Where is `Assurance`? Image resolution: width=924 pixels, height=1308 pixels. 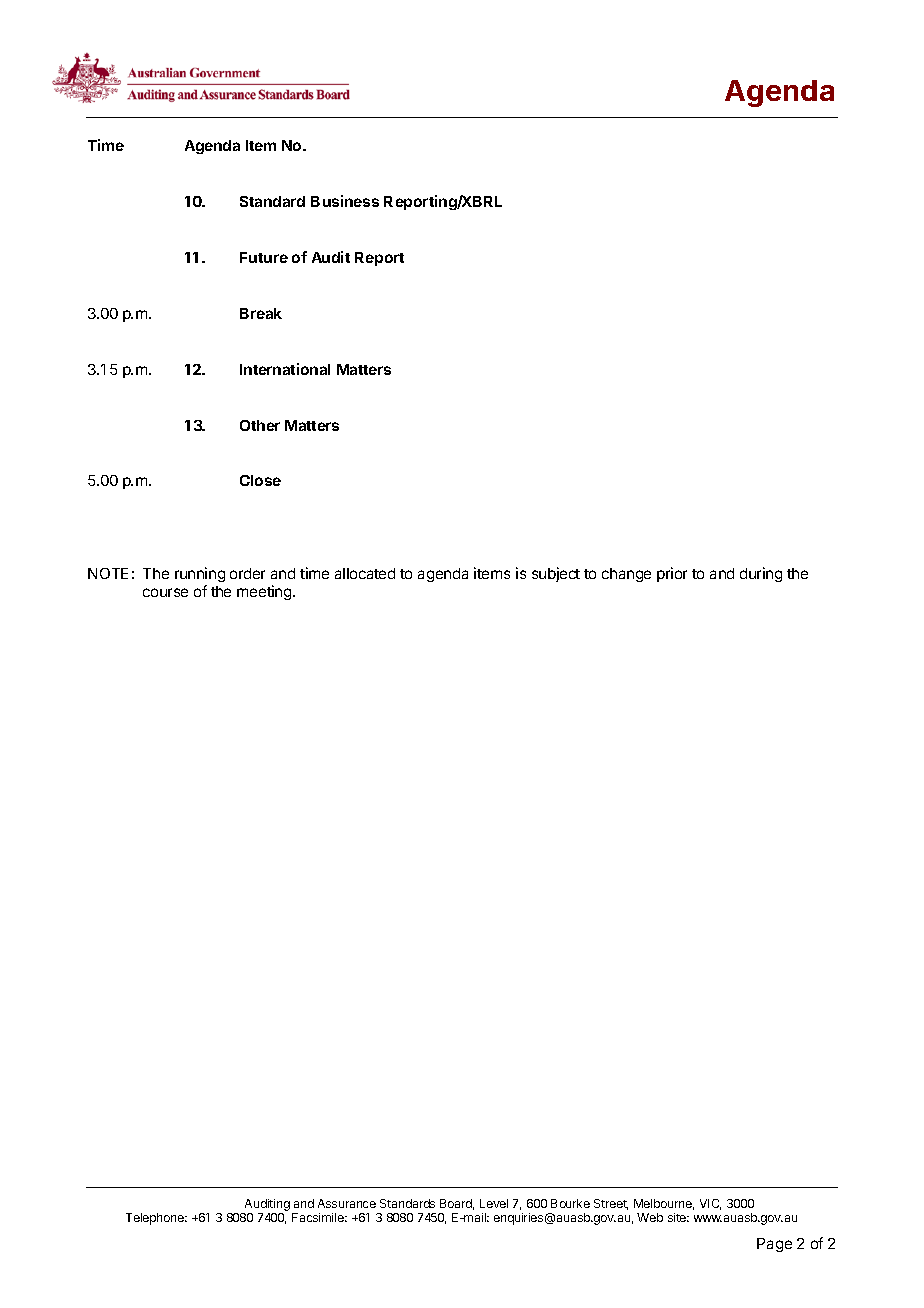 Assurance is located at coordinates (347, 1203).
